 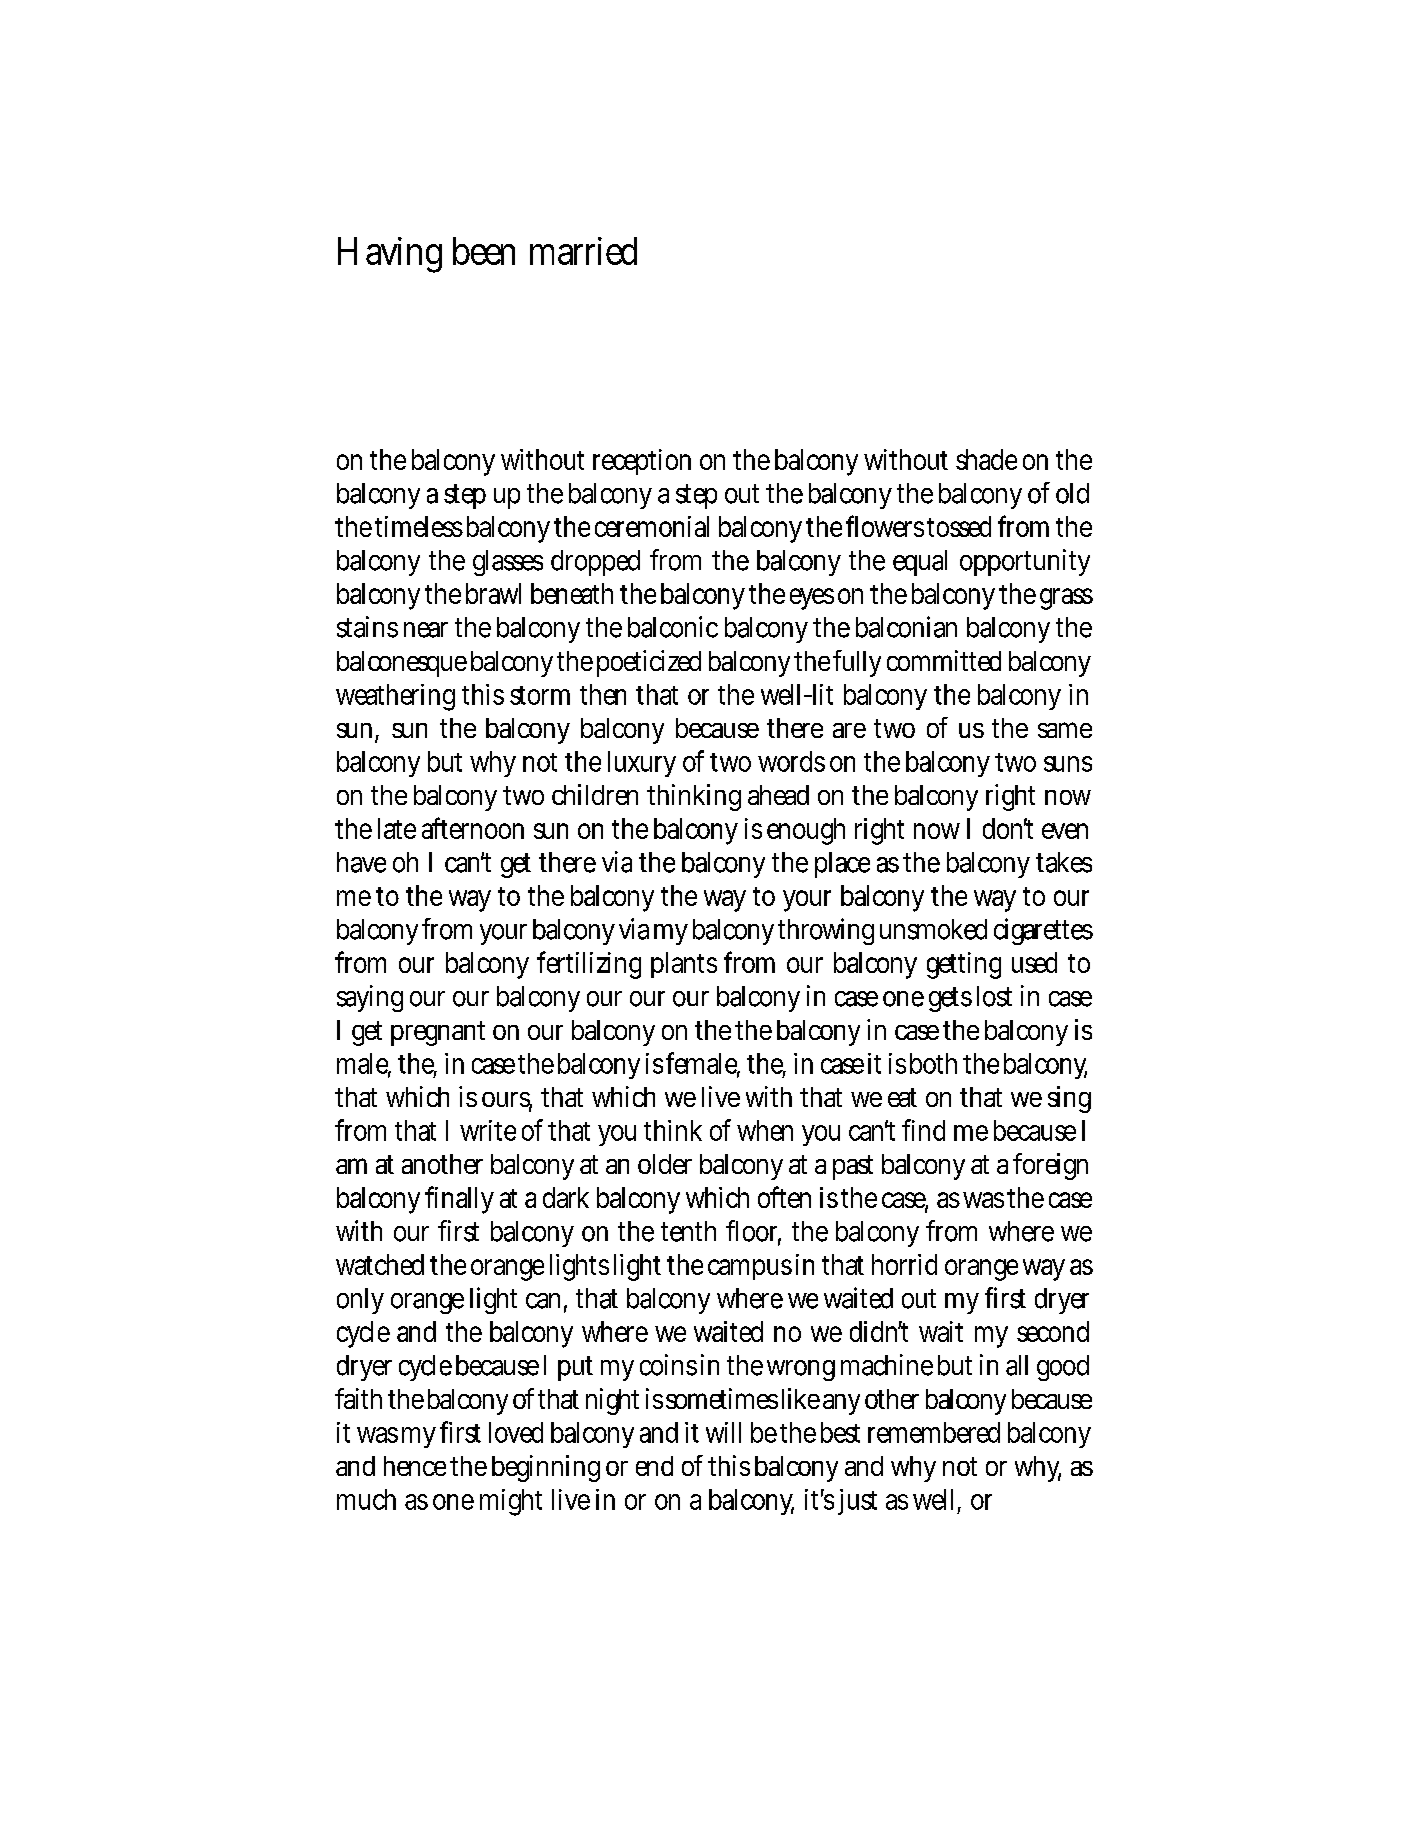 What do you see at coordinates (1064, 862) in the screenshot?
I see `takes` at bounding box center [1064, 862].
